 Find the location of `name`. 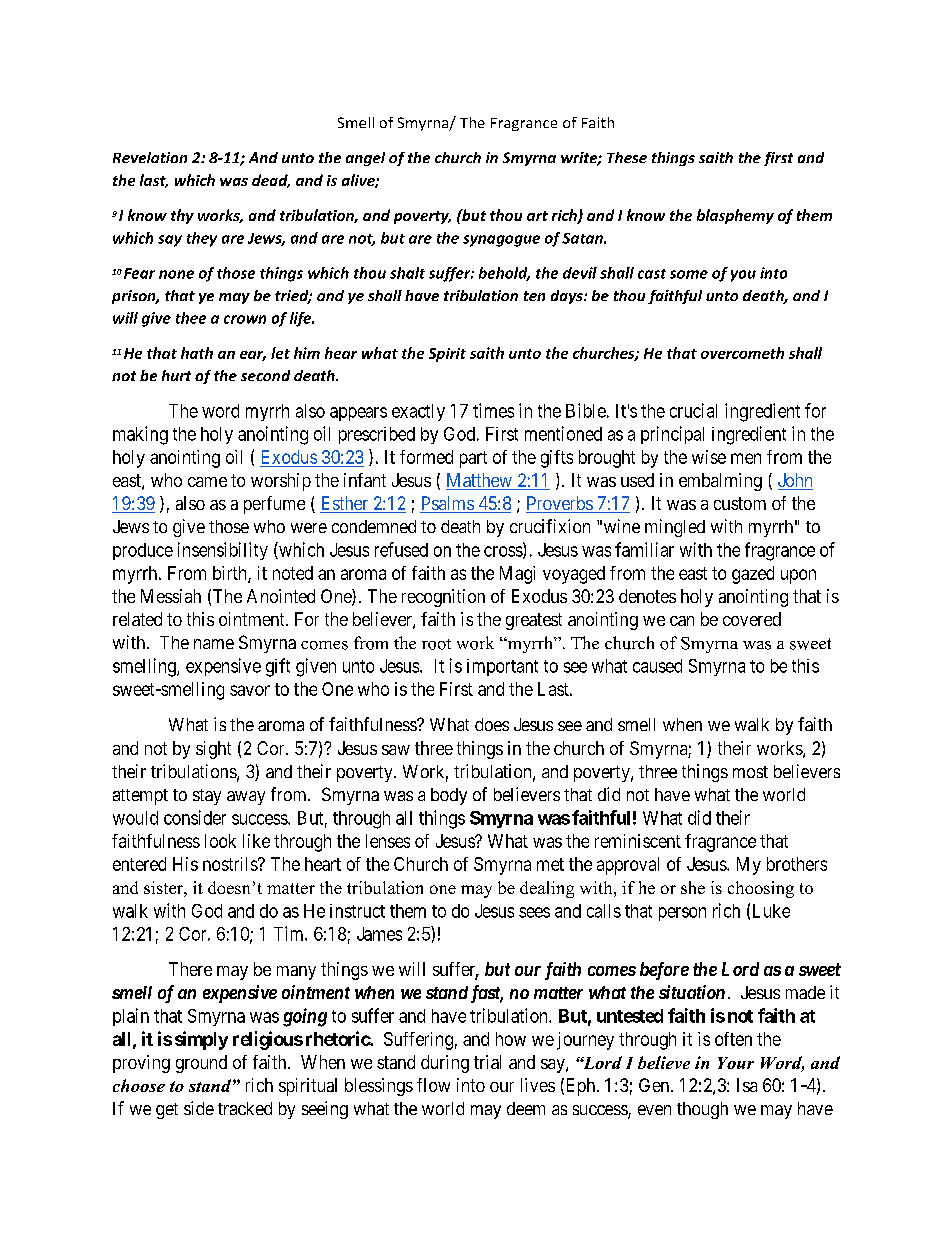

name is located at coordinates (214, 644).
